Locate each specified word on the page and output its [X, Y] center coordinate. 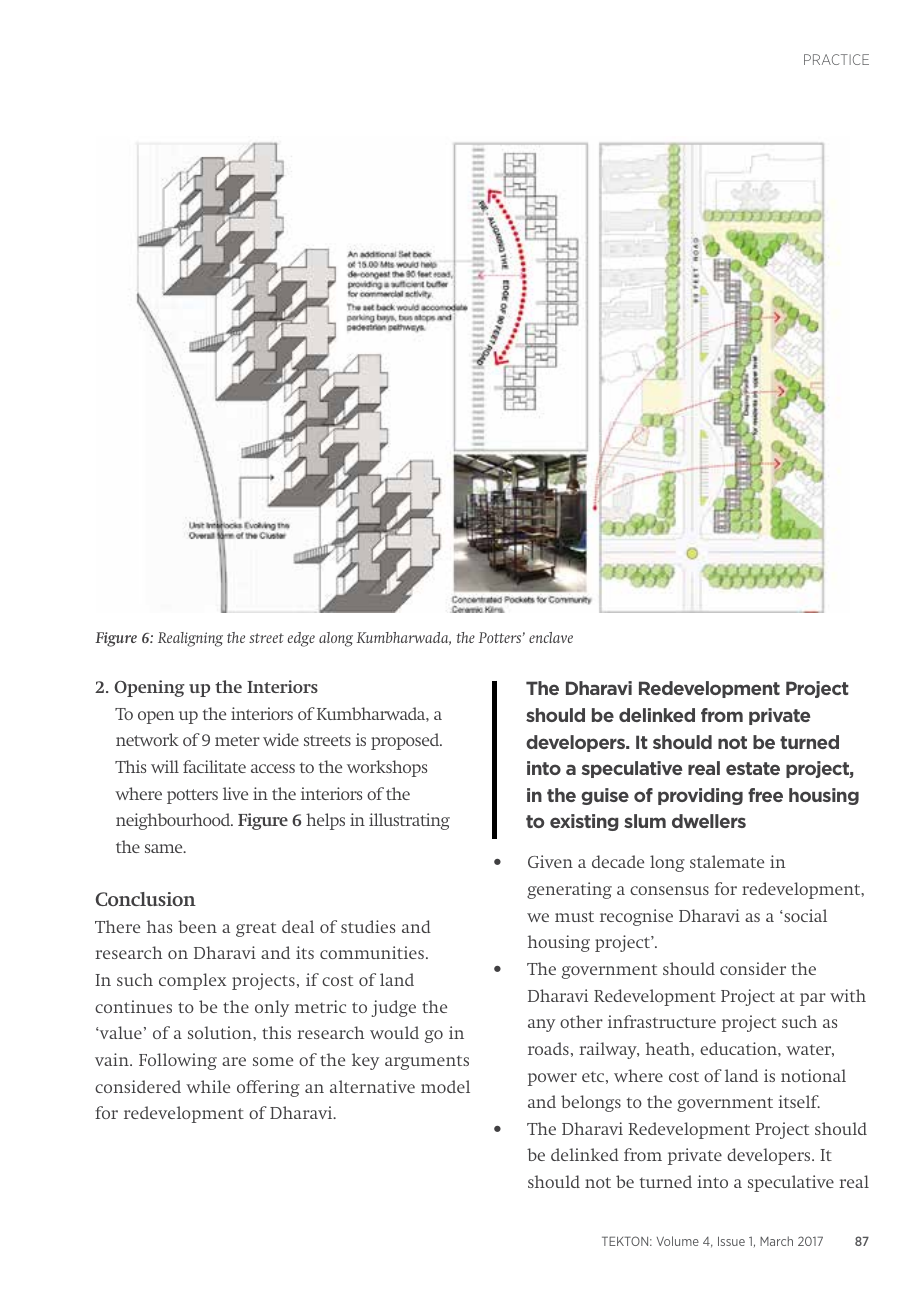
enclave [551, 637]
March [776, 1241]
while [208, 1086]
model [445, 1086]
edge [301, 639]
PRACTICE [836, 59]
